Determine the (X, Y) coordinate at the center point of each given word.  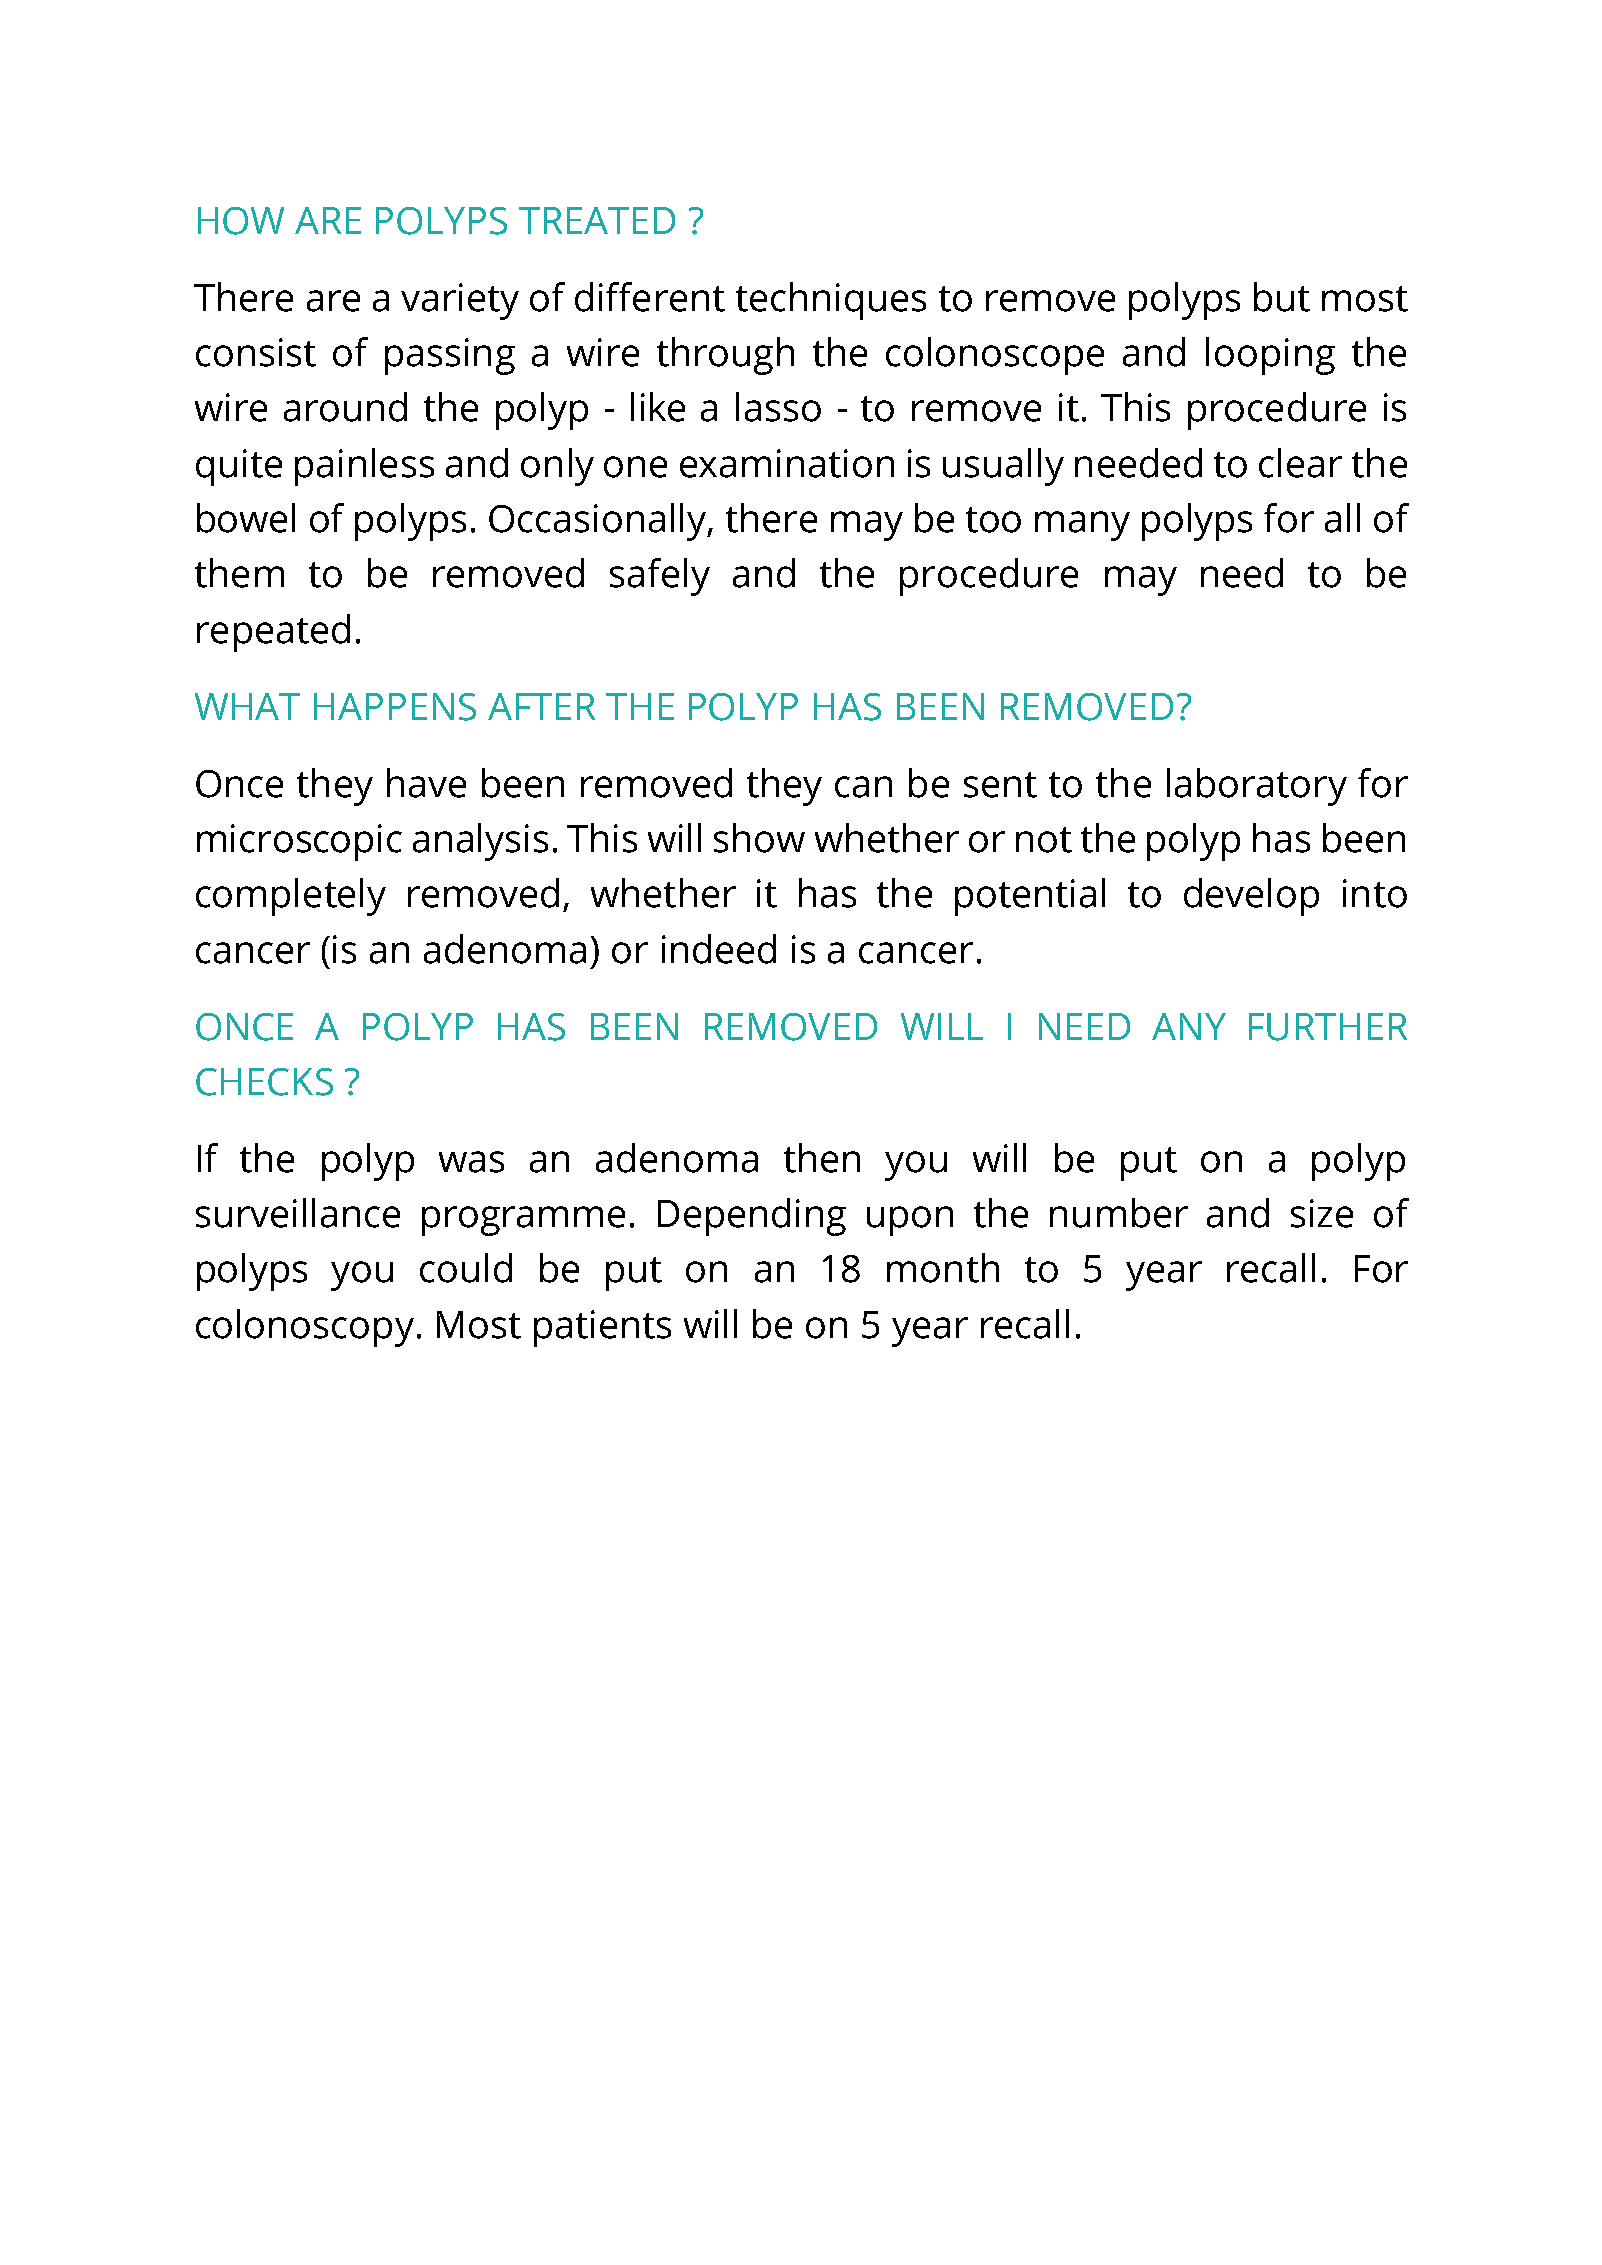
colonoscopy (305, 1328)
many (1082, 526)
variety (460, 301)
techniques (831, 301)
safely (660, 577)
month (943, 1268)
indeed (719, 949)
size (1322, 1213)
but (1282, 297)
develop (1251, 897)
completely (291, 897)
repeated (273, 633)
